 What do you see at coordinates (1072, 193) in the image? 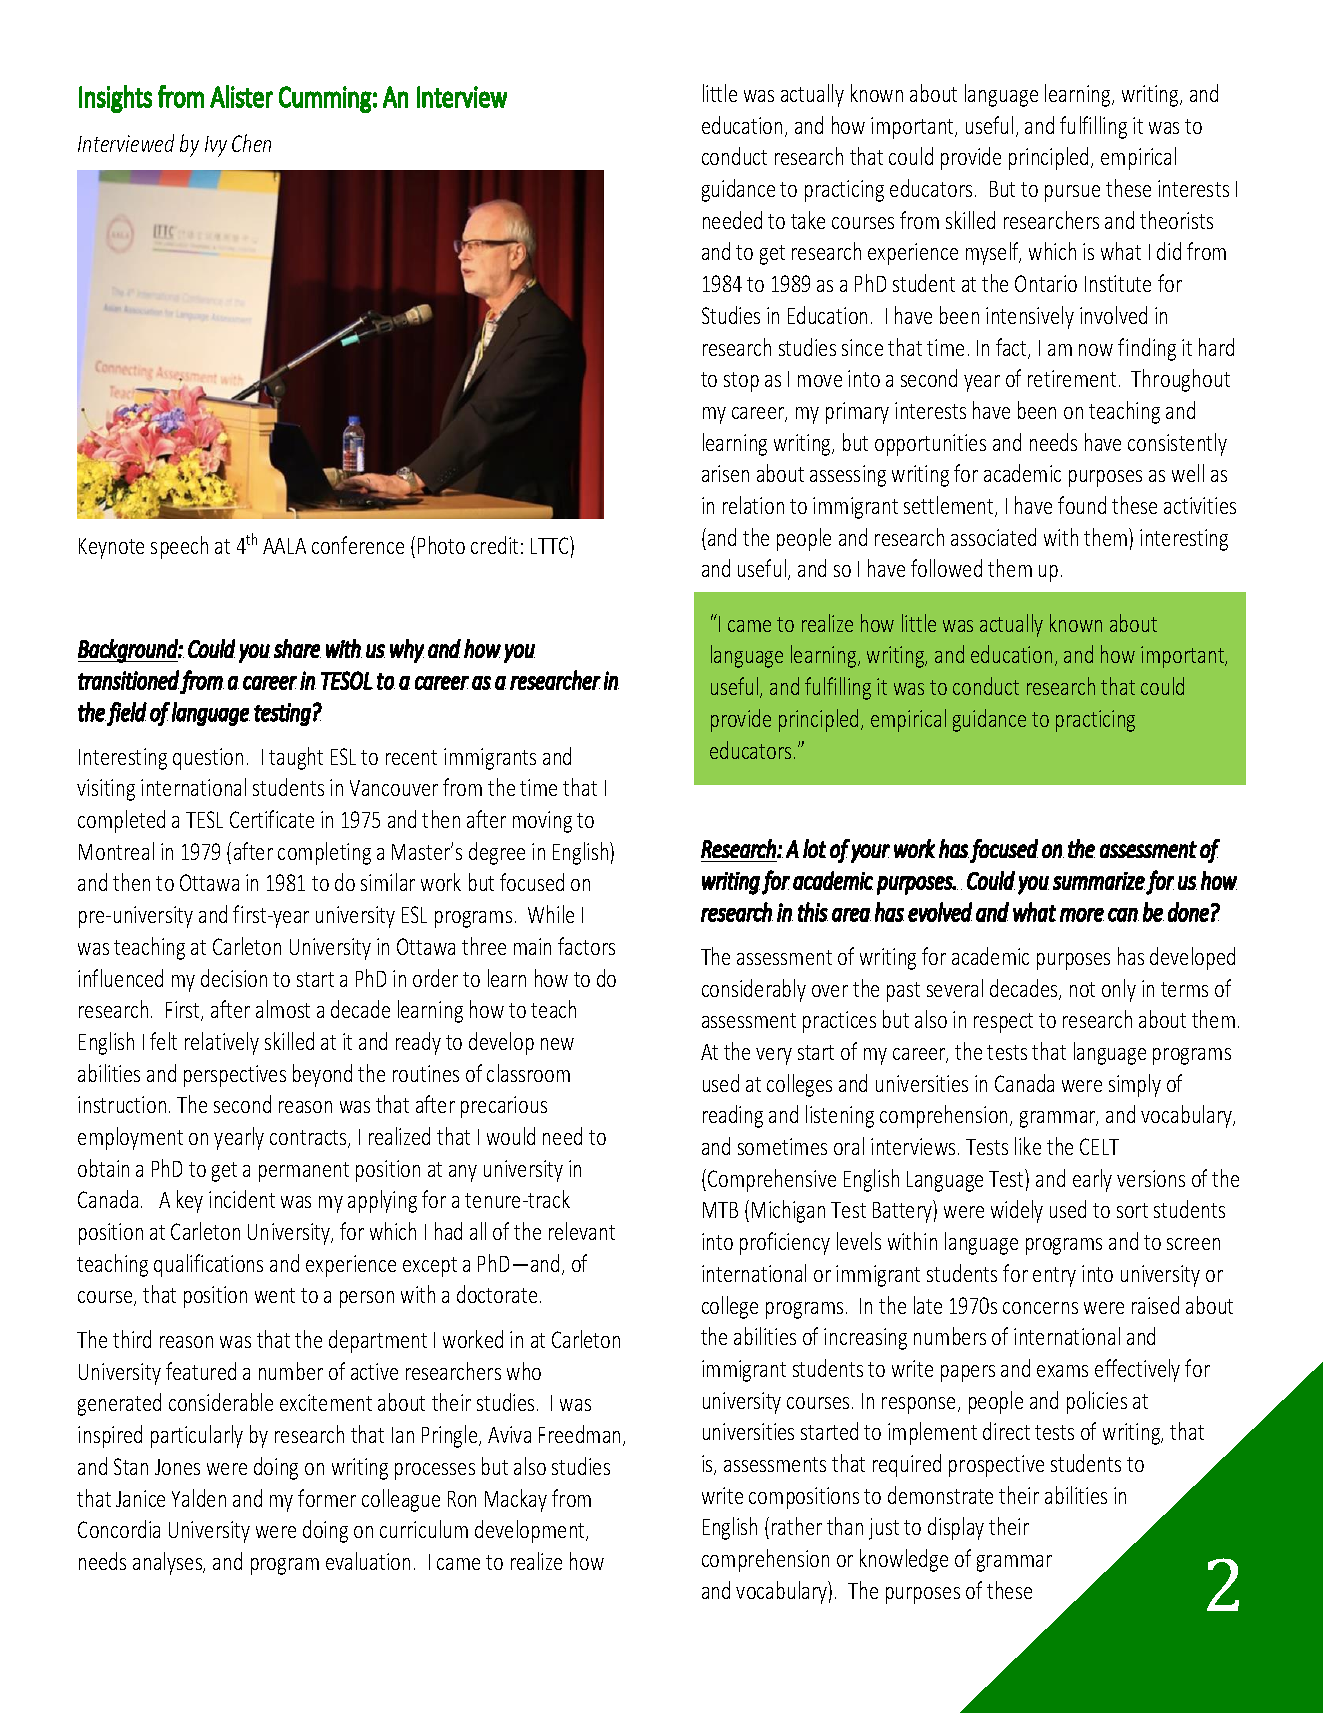
I see `pursue` at bounding box center [1072, 193].
